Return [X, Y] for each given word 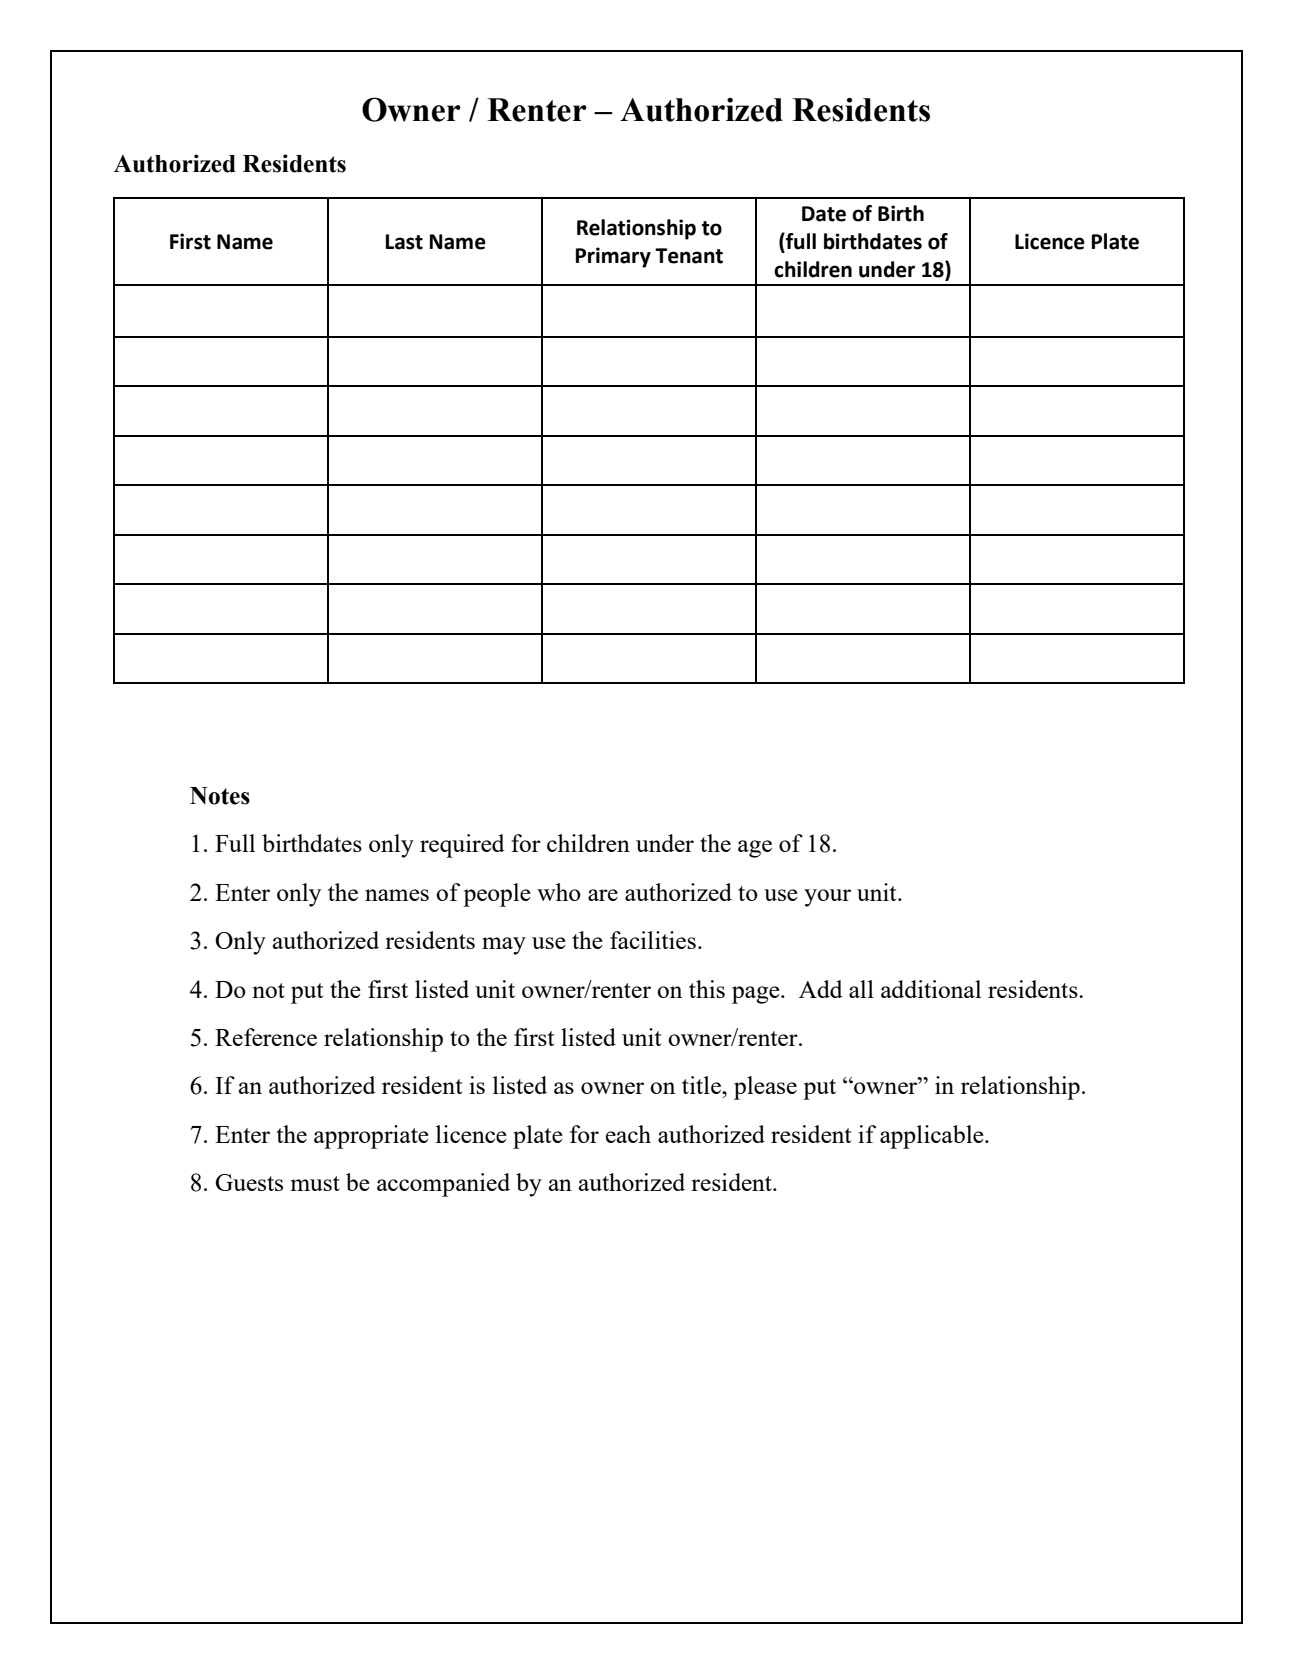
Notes [220, 796]
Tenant [689, 256]
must [315, 1183]
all [861, 989]
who [559, 892]
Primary [613, 257]
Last [404, 242]
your [827, 898]
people [497, 895]
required [462, 846]
